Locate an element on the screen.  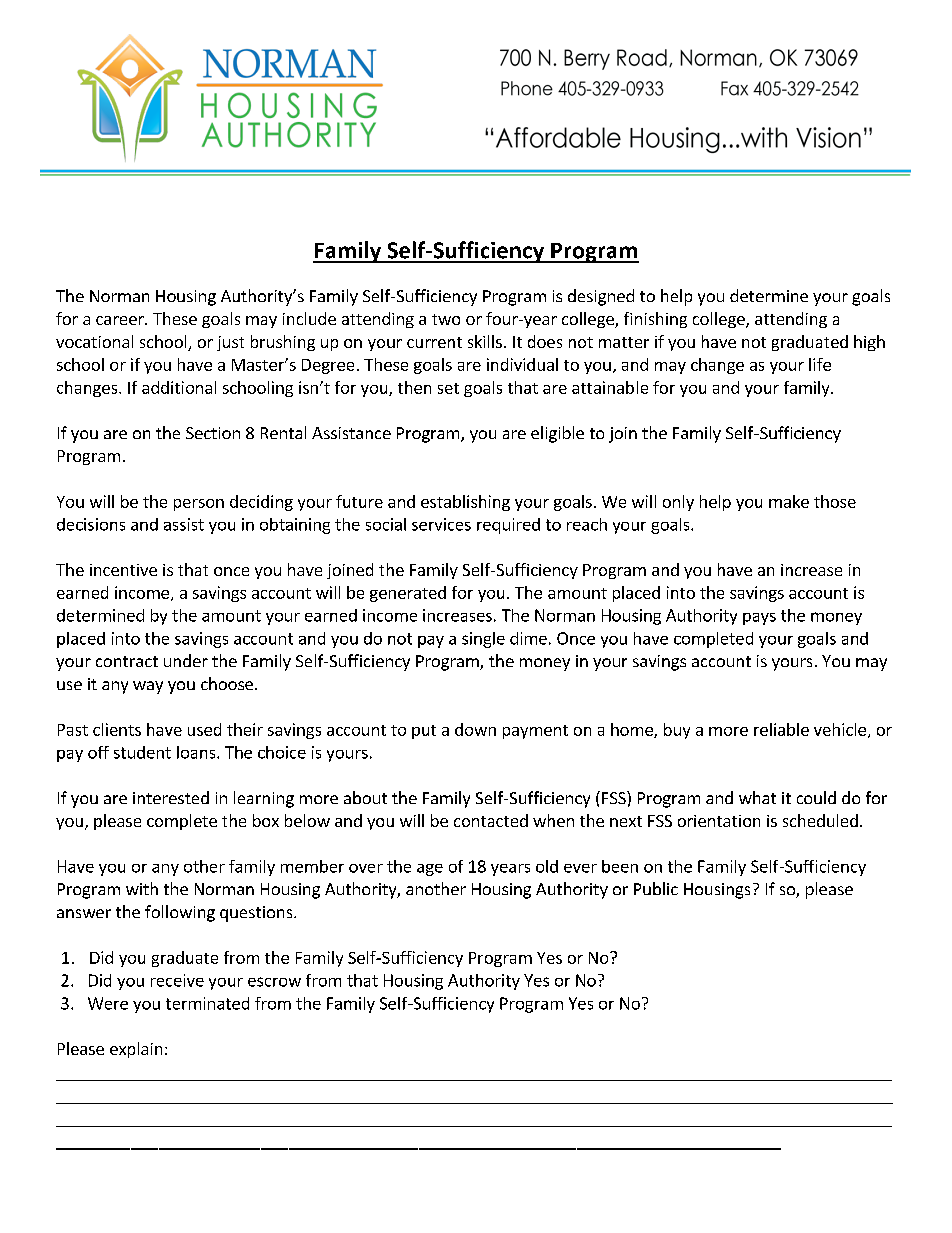
interested is located at coordinates (171, 797).
